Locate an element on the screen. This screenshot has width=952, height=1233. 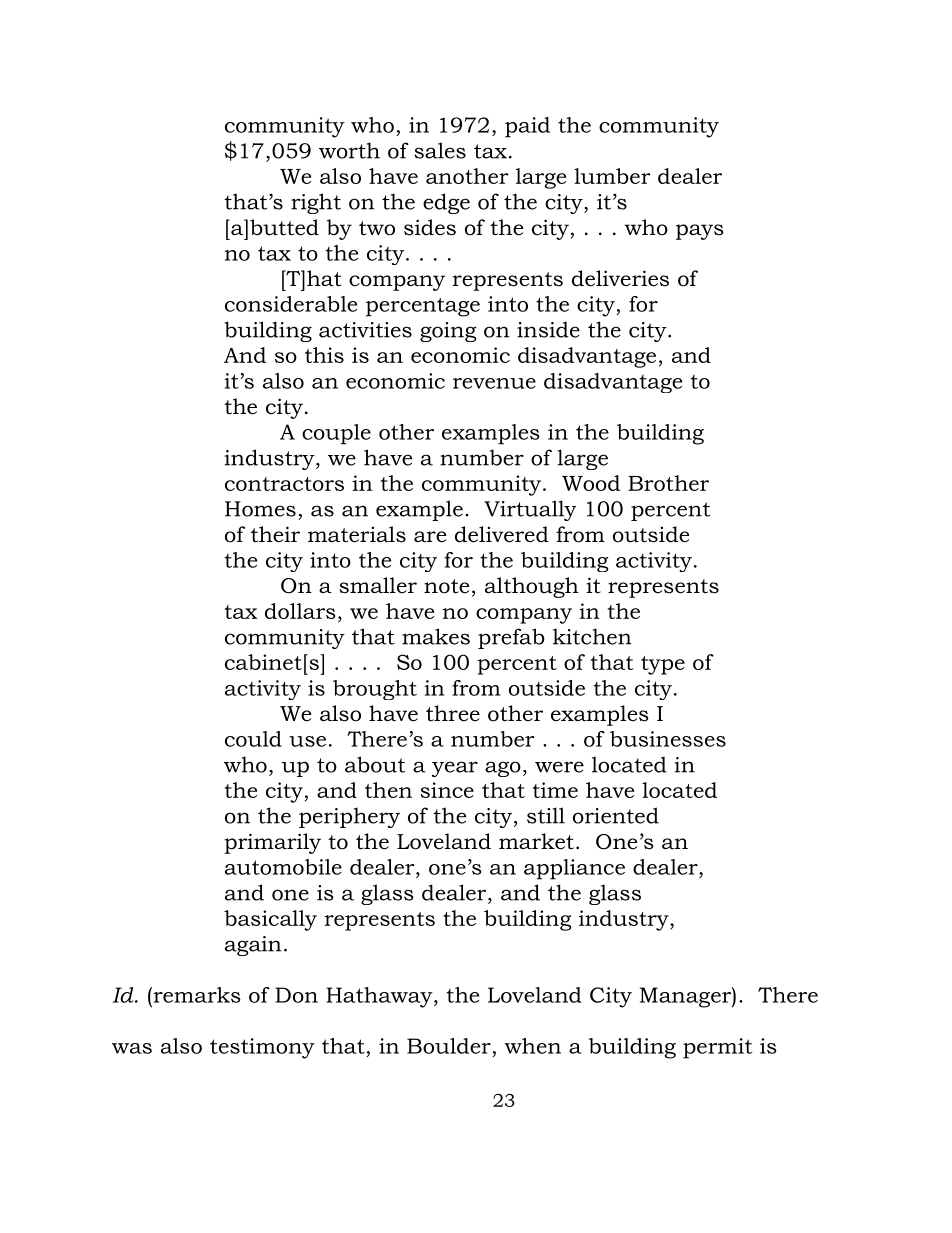
kitchen is located at coordinates (592, 636).
